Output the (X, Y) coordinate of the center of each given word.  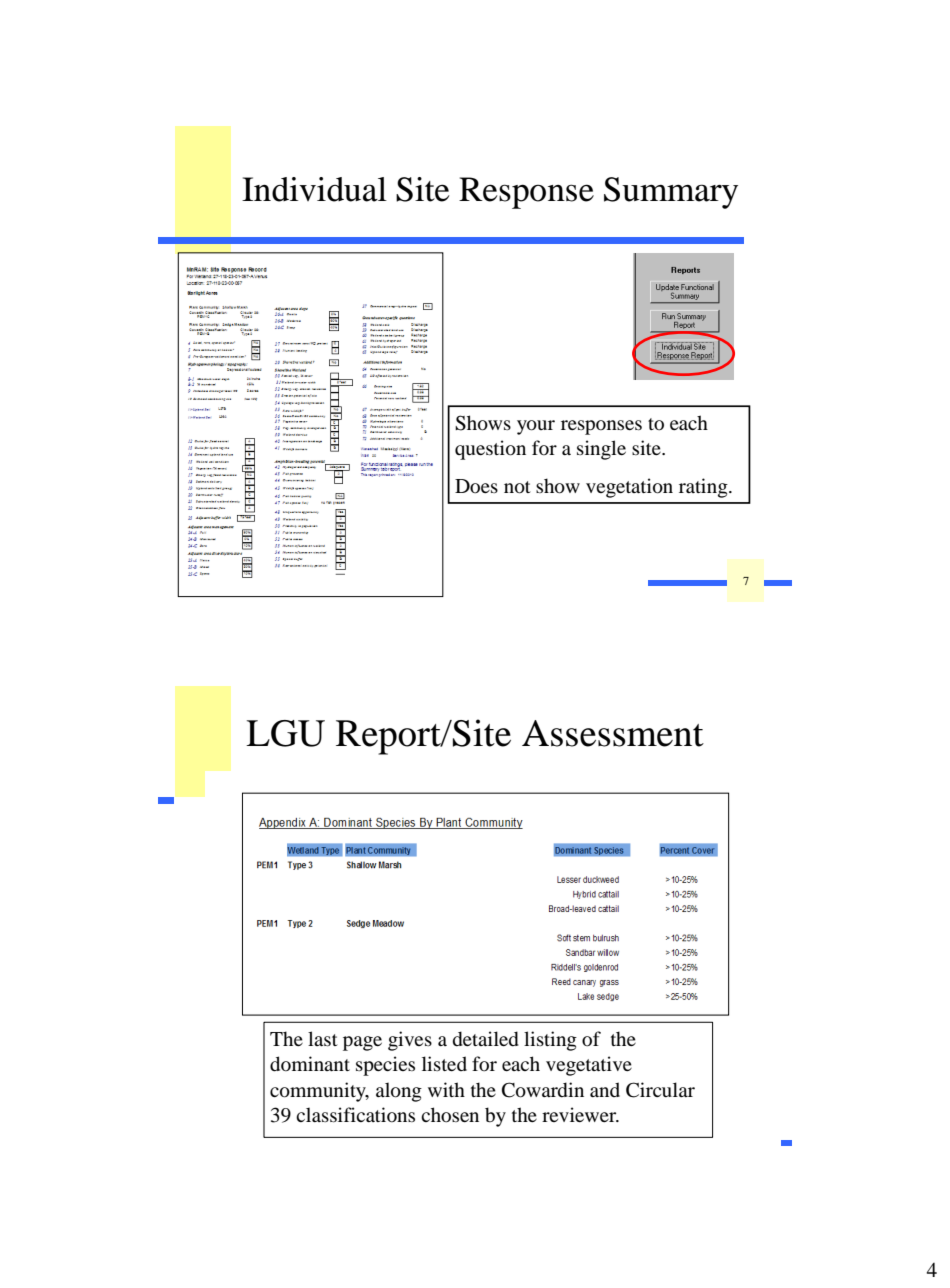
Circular (660, 1090)
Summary (671, 193)
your (536, 427)
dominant (310, 1064)
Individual (314, 189)
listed (444, 1063)
